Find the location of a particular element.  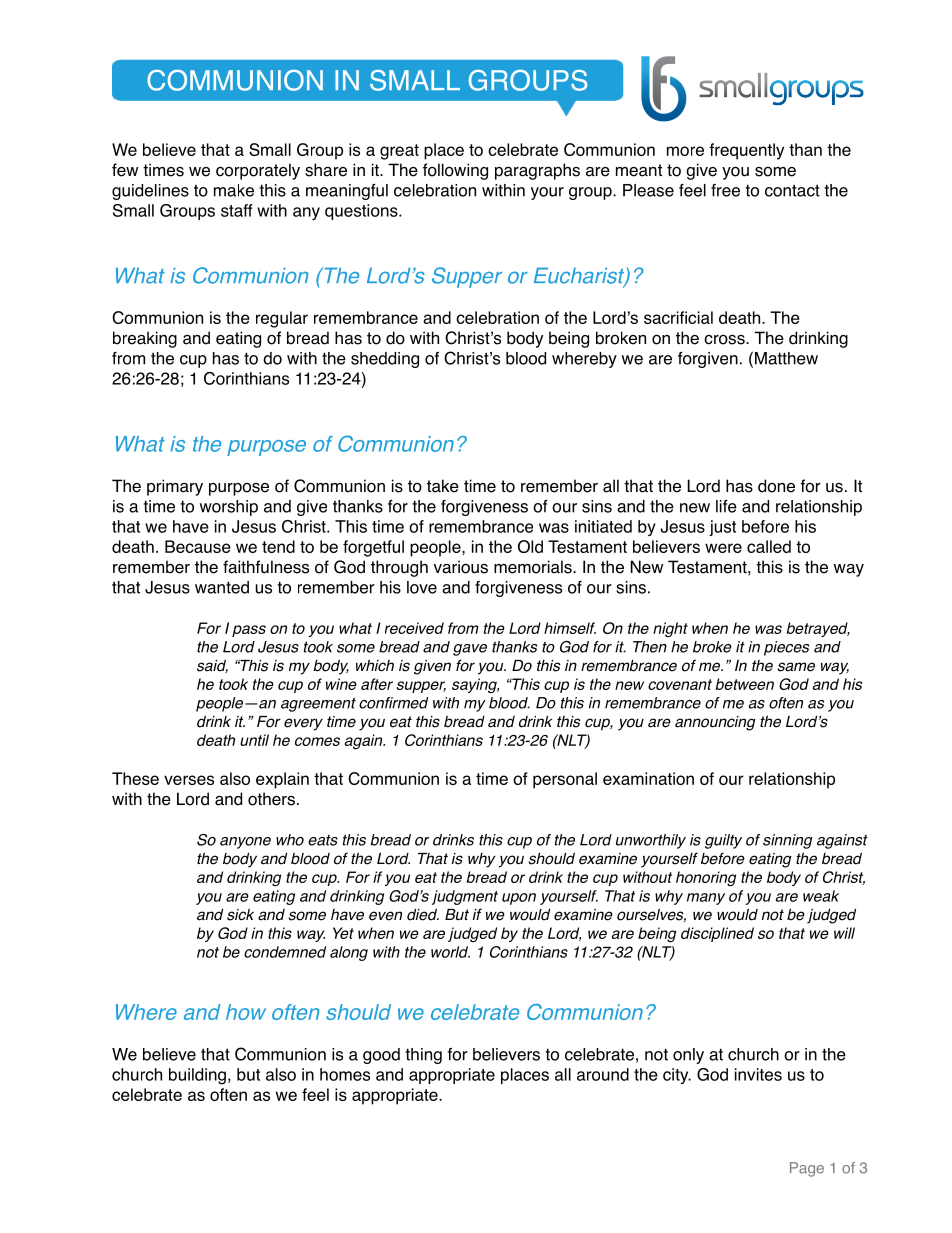

breaking is located at coordinates (145, 339).
